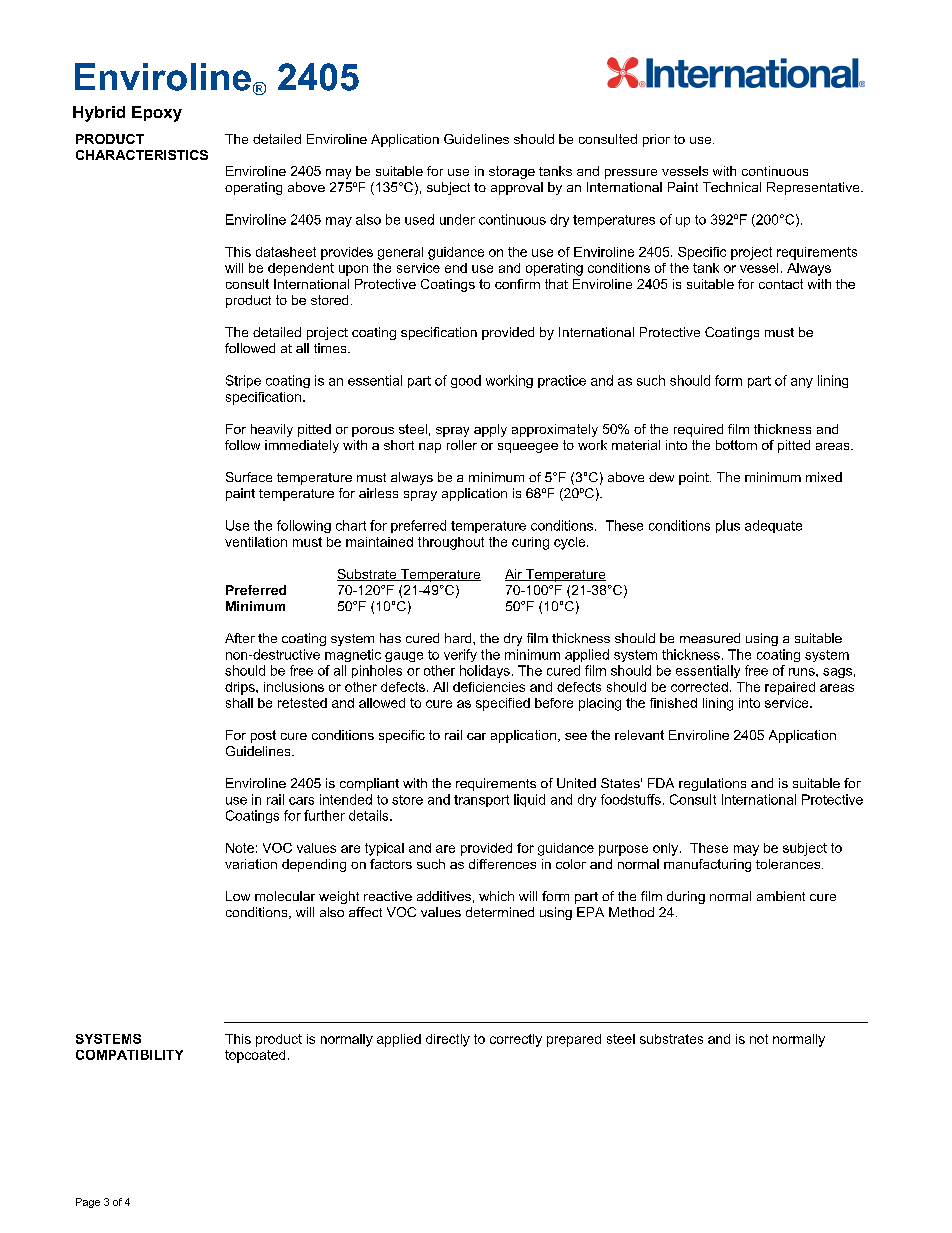  What do you see at coordinates (789, 864) in the screenshot?
I see `tolerances` at bounding box center [789, 864].
